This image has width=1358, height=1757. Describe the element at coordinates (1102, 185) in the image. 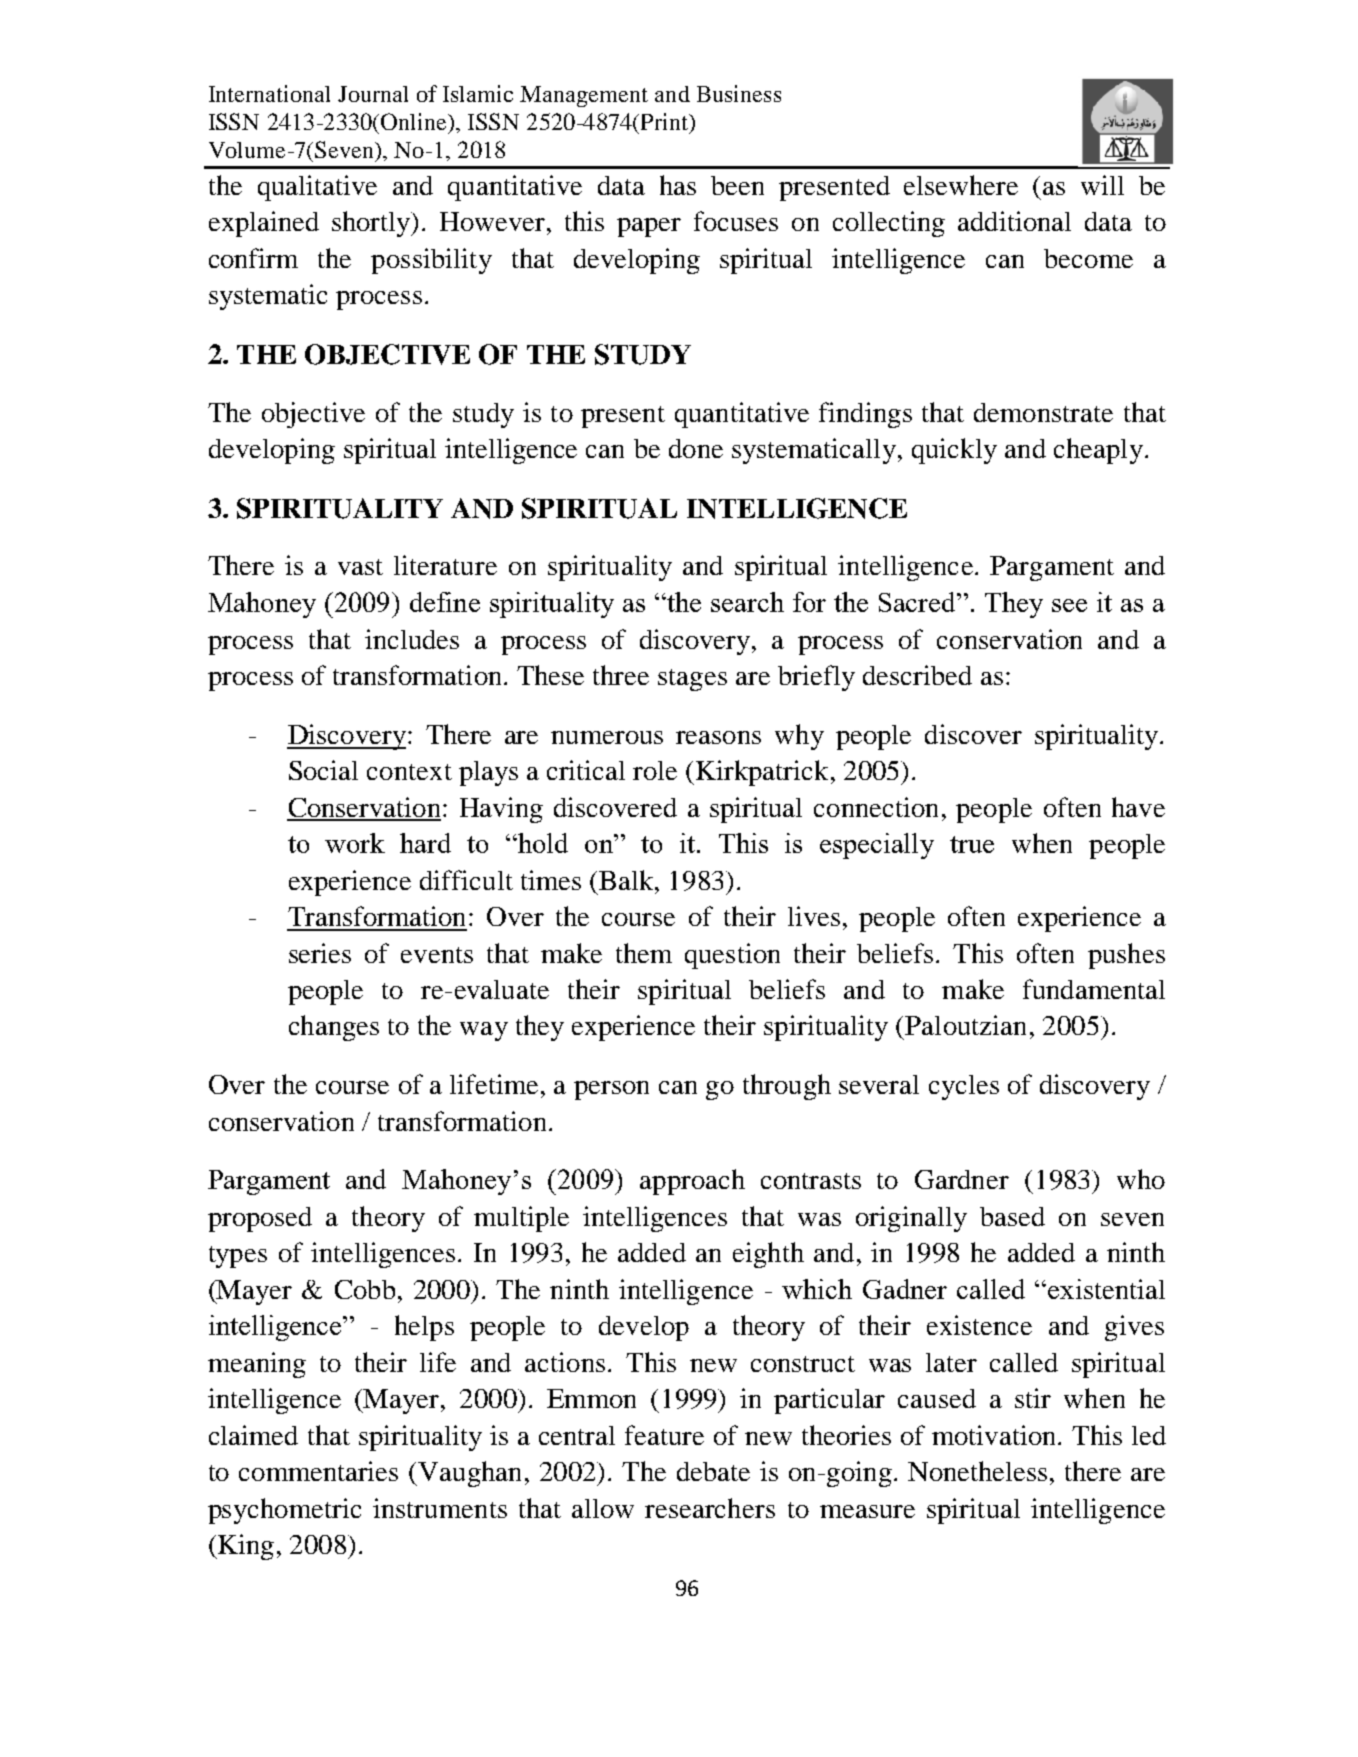

I see `will` at that location.
